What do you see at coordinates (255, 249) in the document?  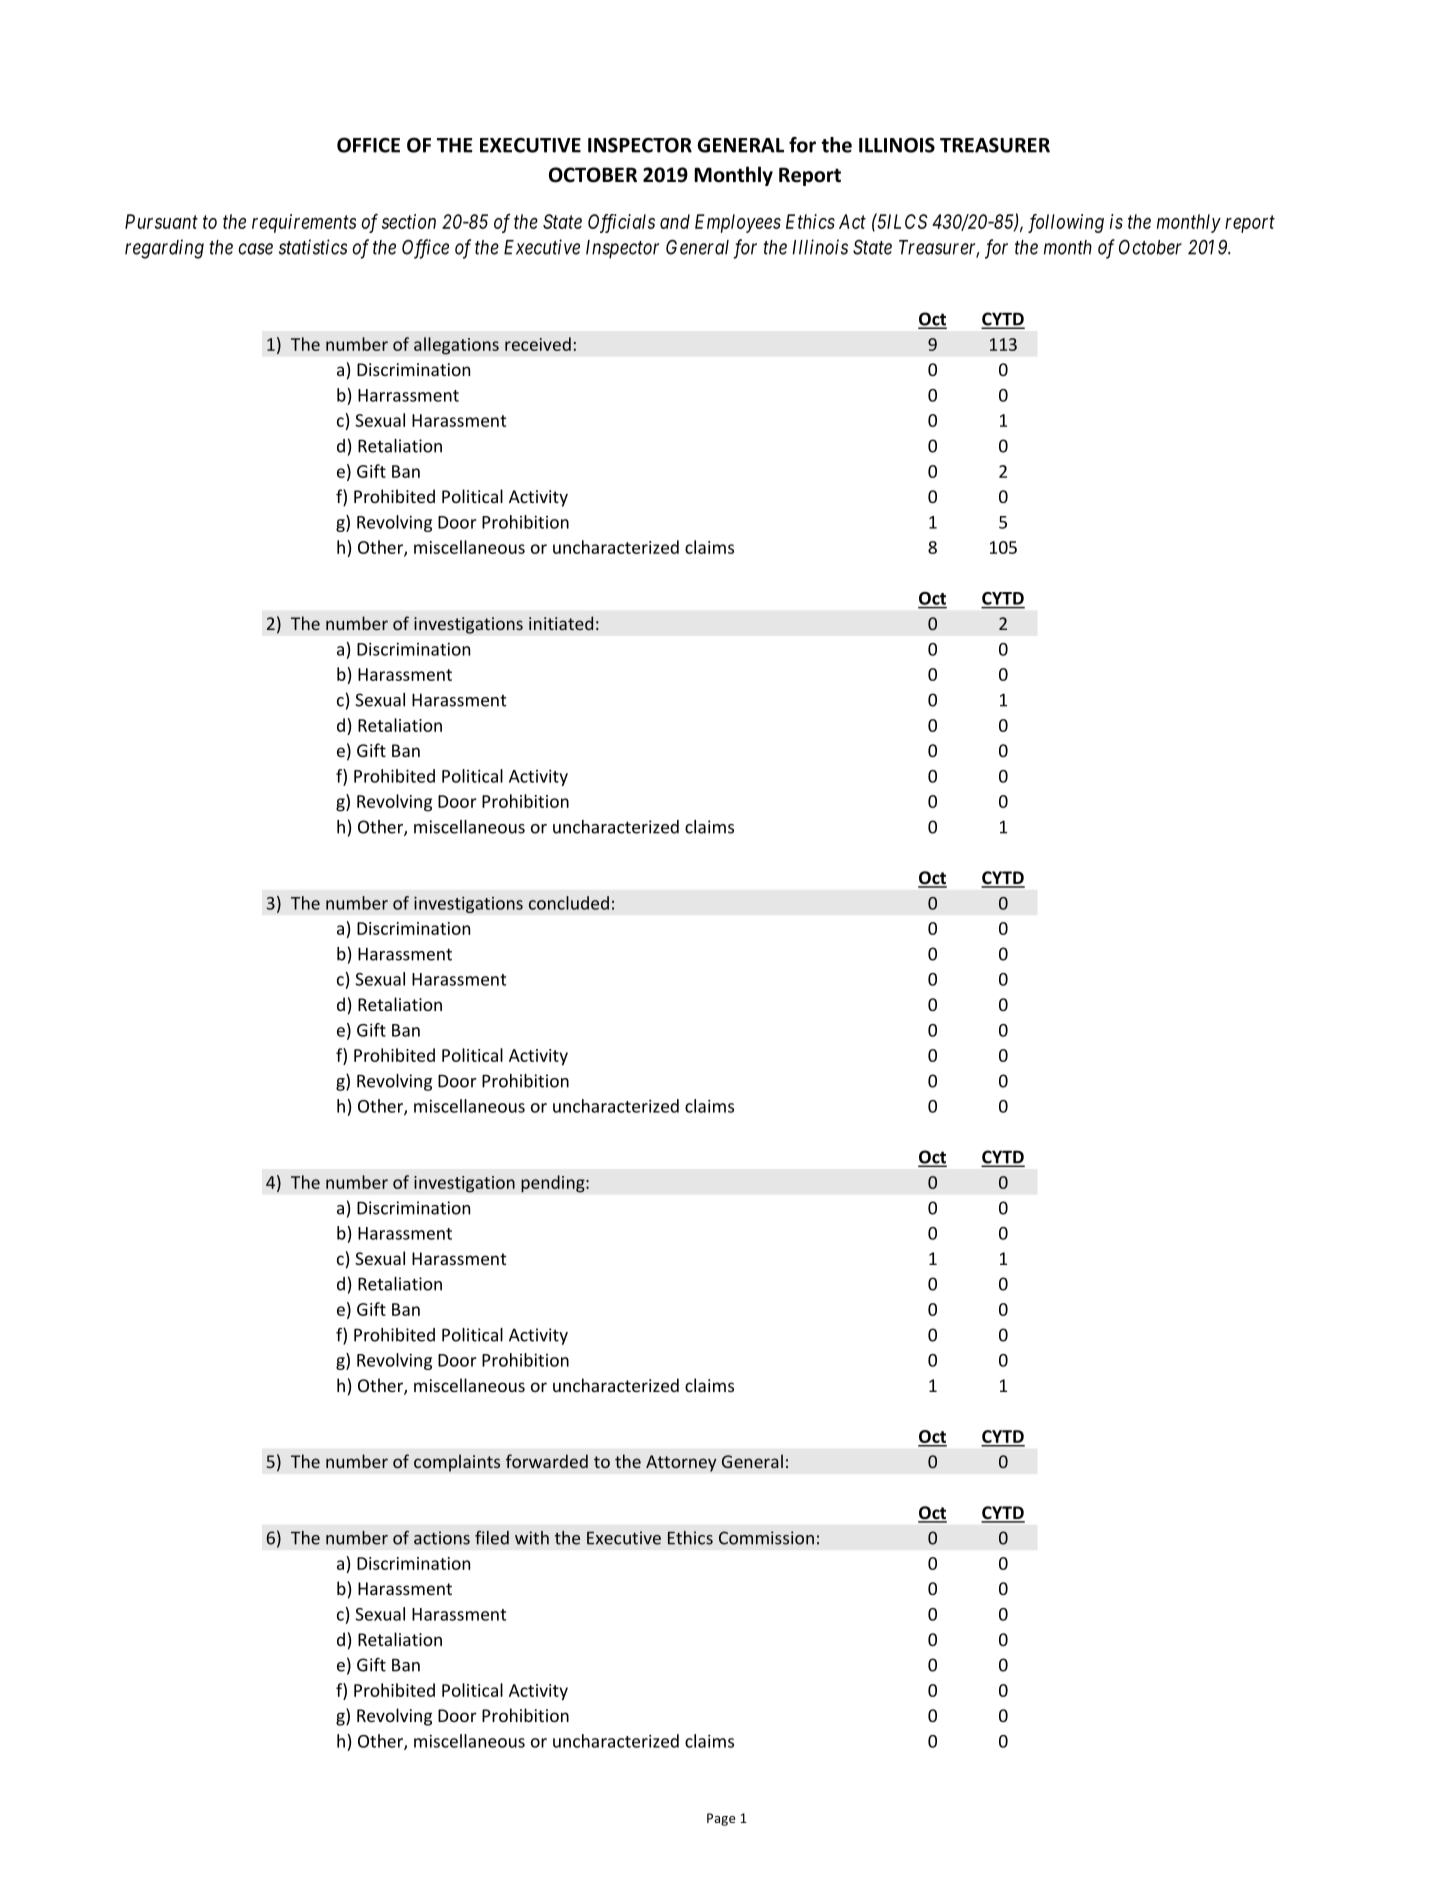 I see `case` at bounding box center [255, 249].
